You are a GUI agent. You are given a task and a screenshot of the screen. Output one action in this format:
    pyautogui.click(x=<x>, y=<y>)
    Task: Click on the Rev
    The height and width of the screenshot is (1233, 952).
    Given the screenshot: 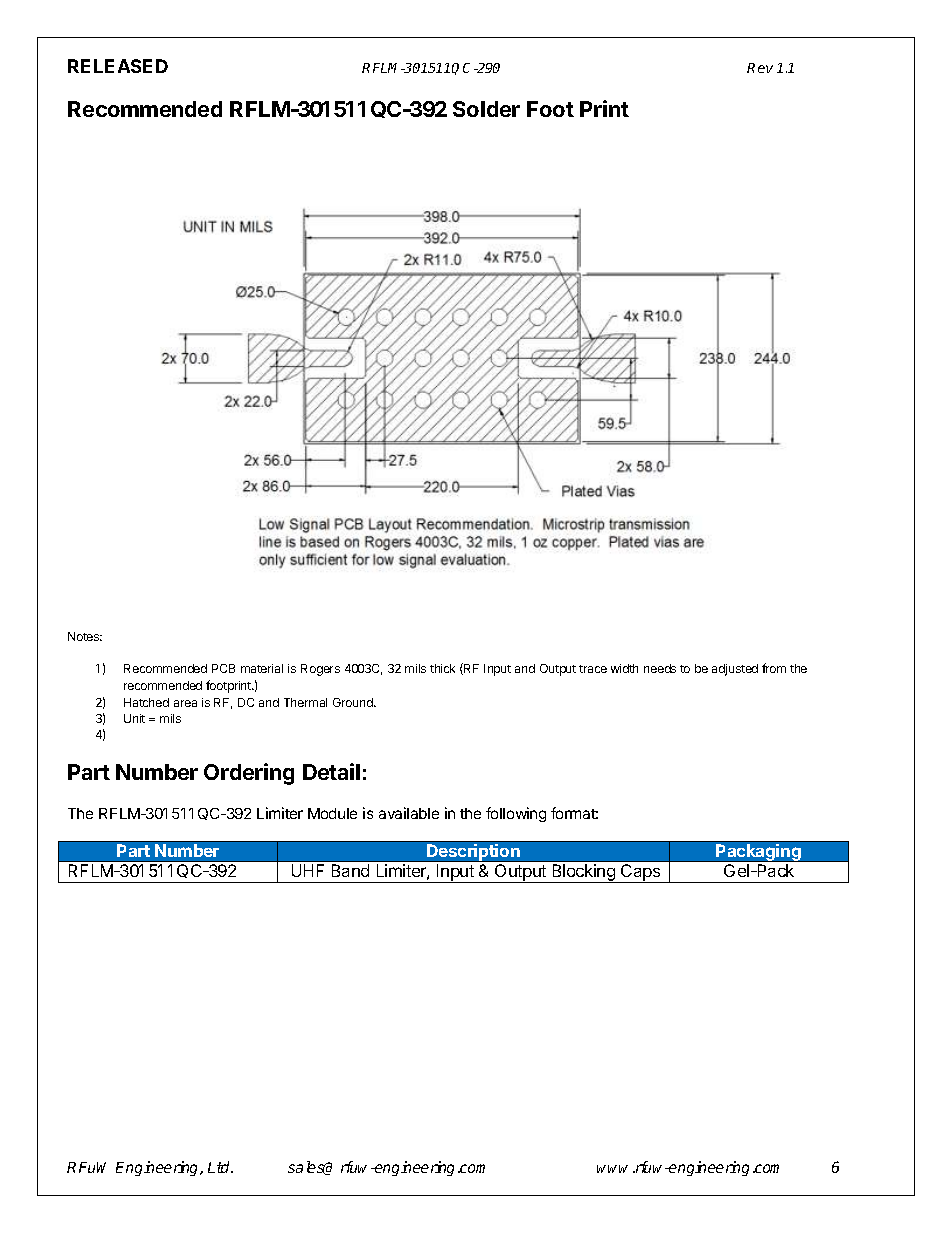 What is the action you would take?
    pyautogui.click(x=760, y=68)
